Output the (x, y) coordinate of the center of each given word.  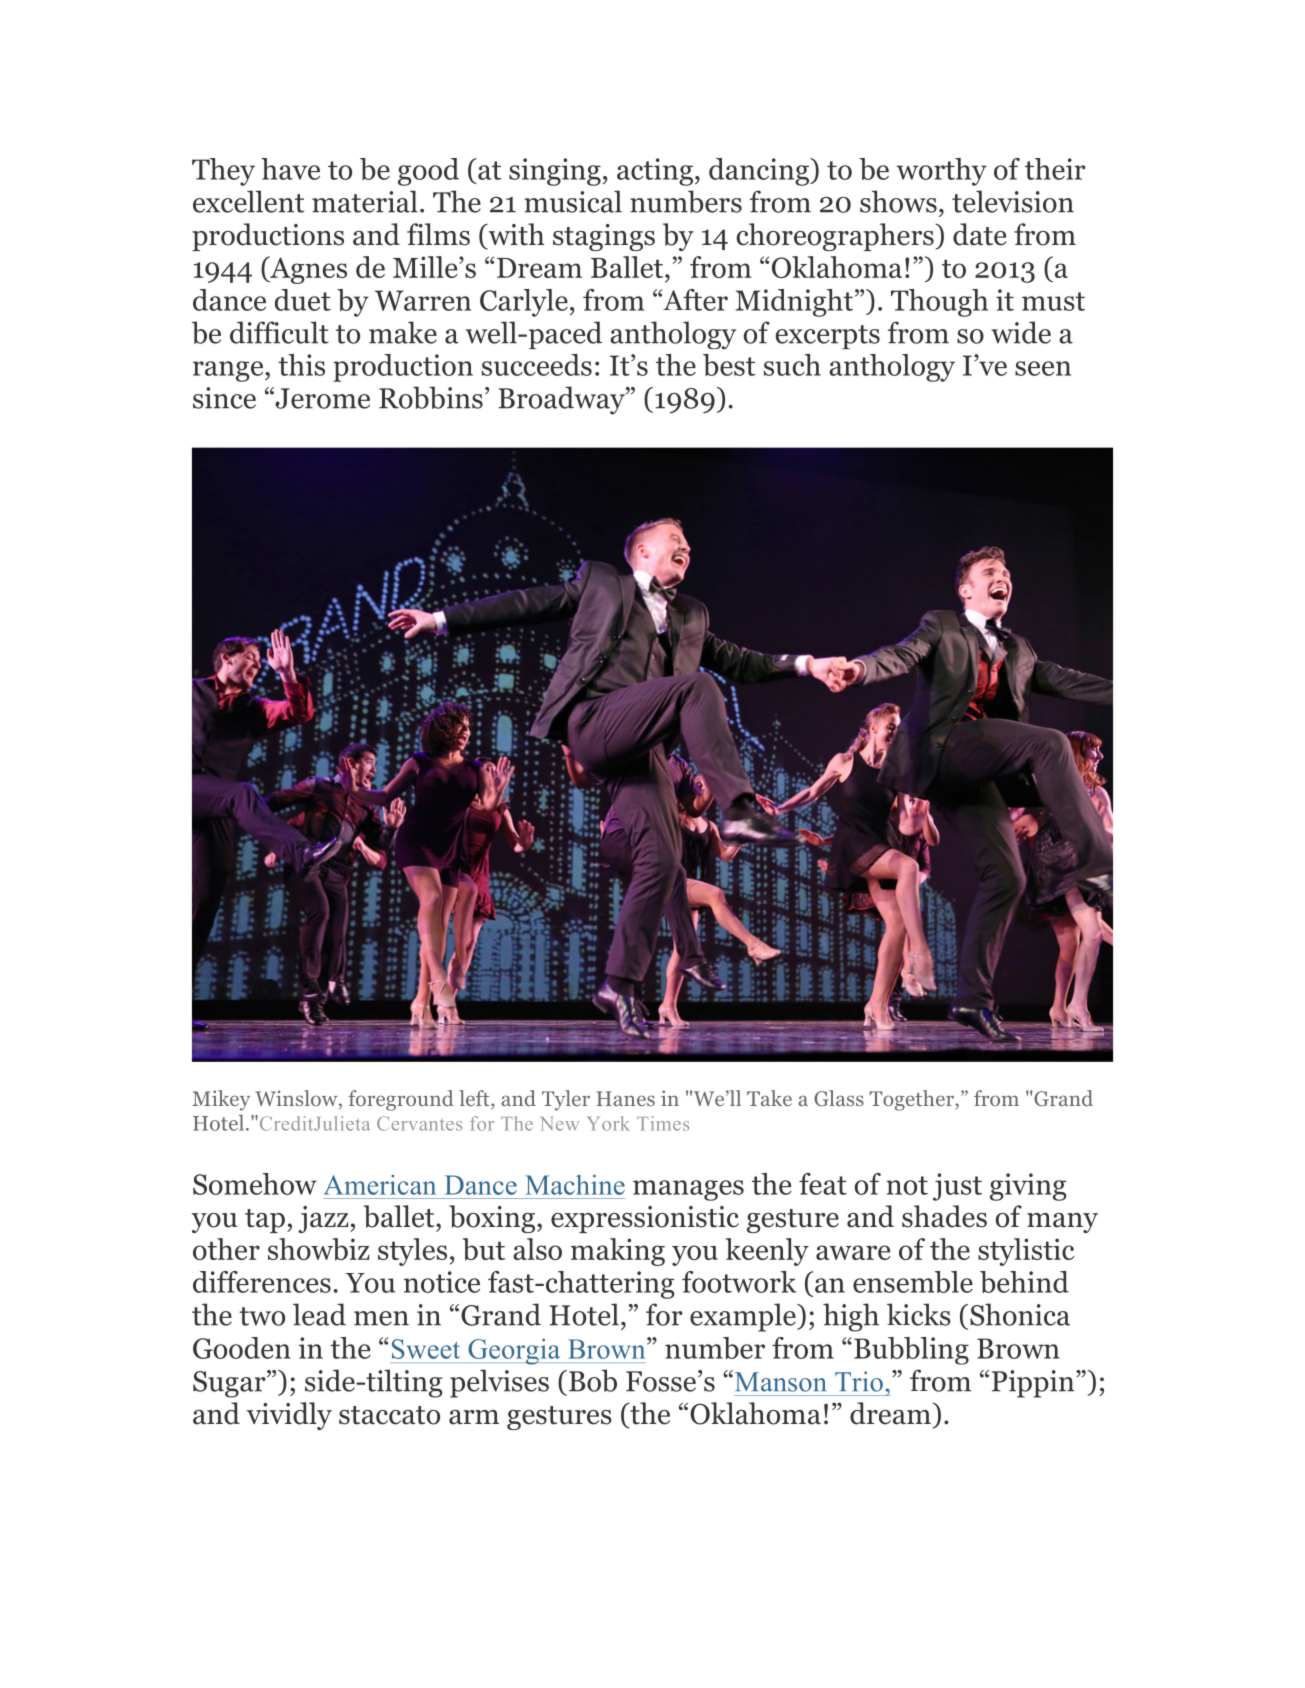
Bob (593, 1380)
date (979, 234)
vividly (289, 1416)
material (365, 201)
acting (655, 172)
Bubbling (911, 1351)
